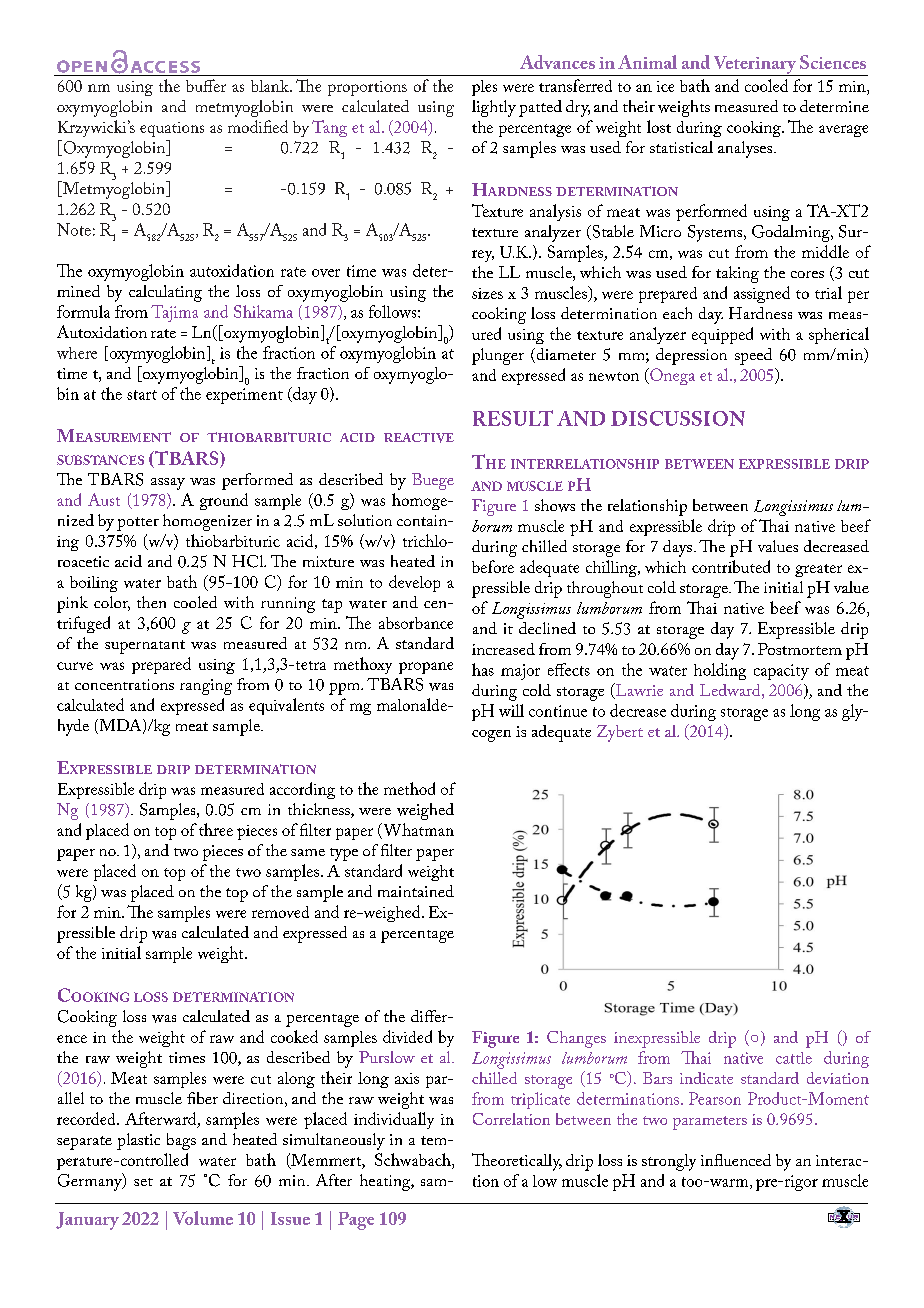  I want to click on Theoretically, so click(517, 1162).
